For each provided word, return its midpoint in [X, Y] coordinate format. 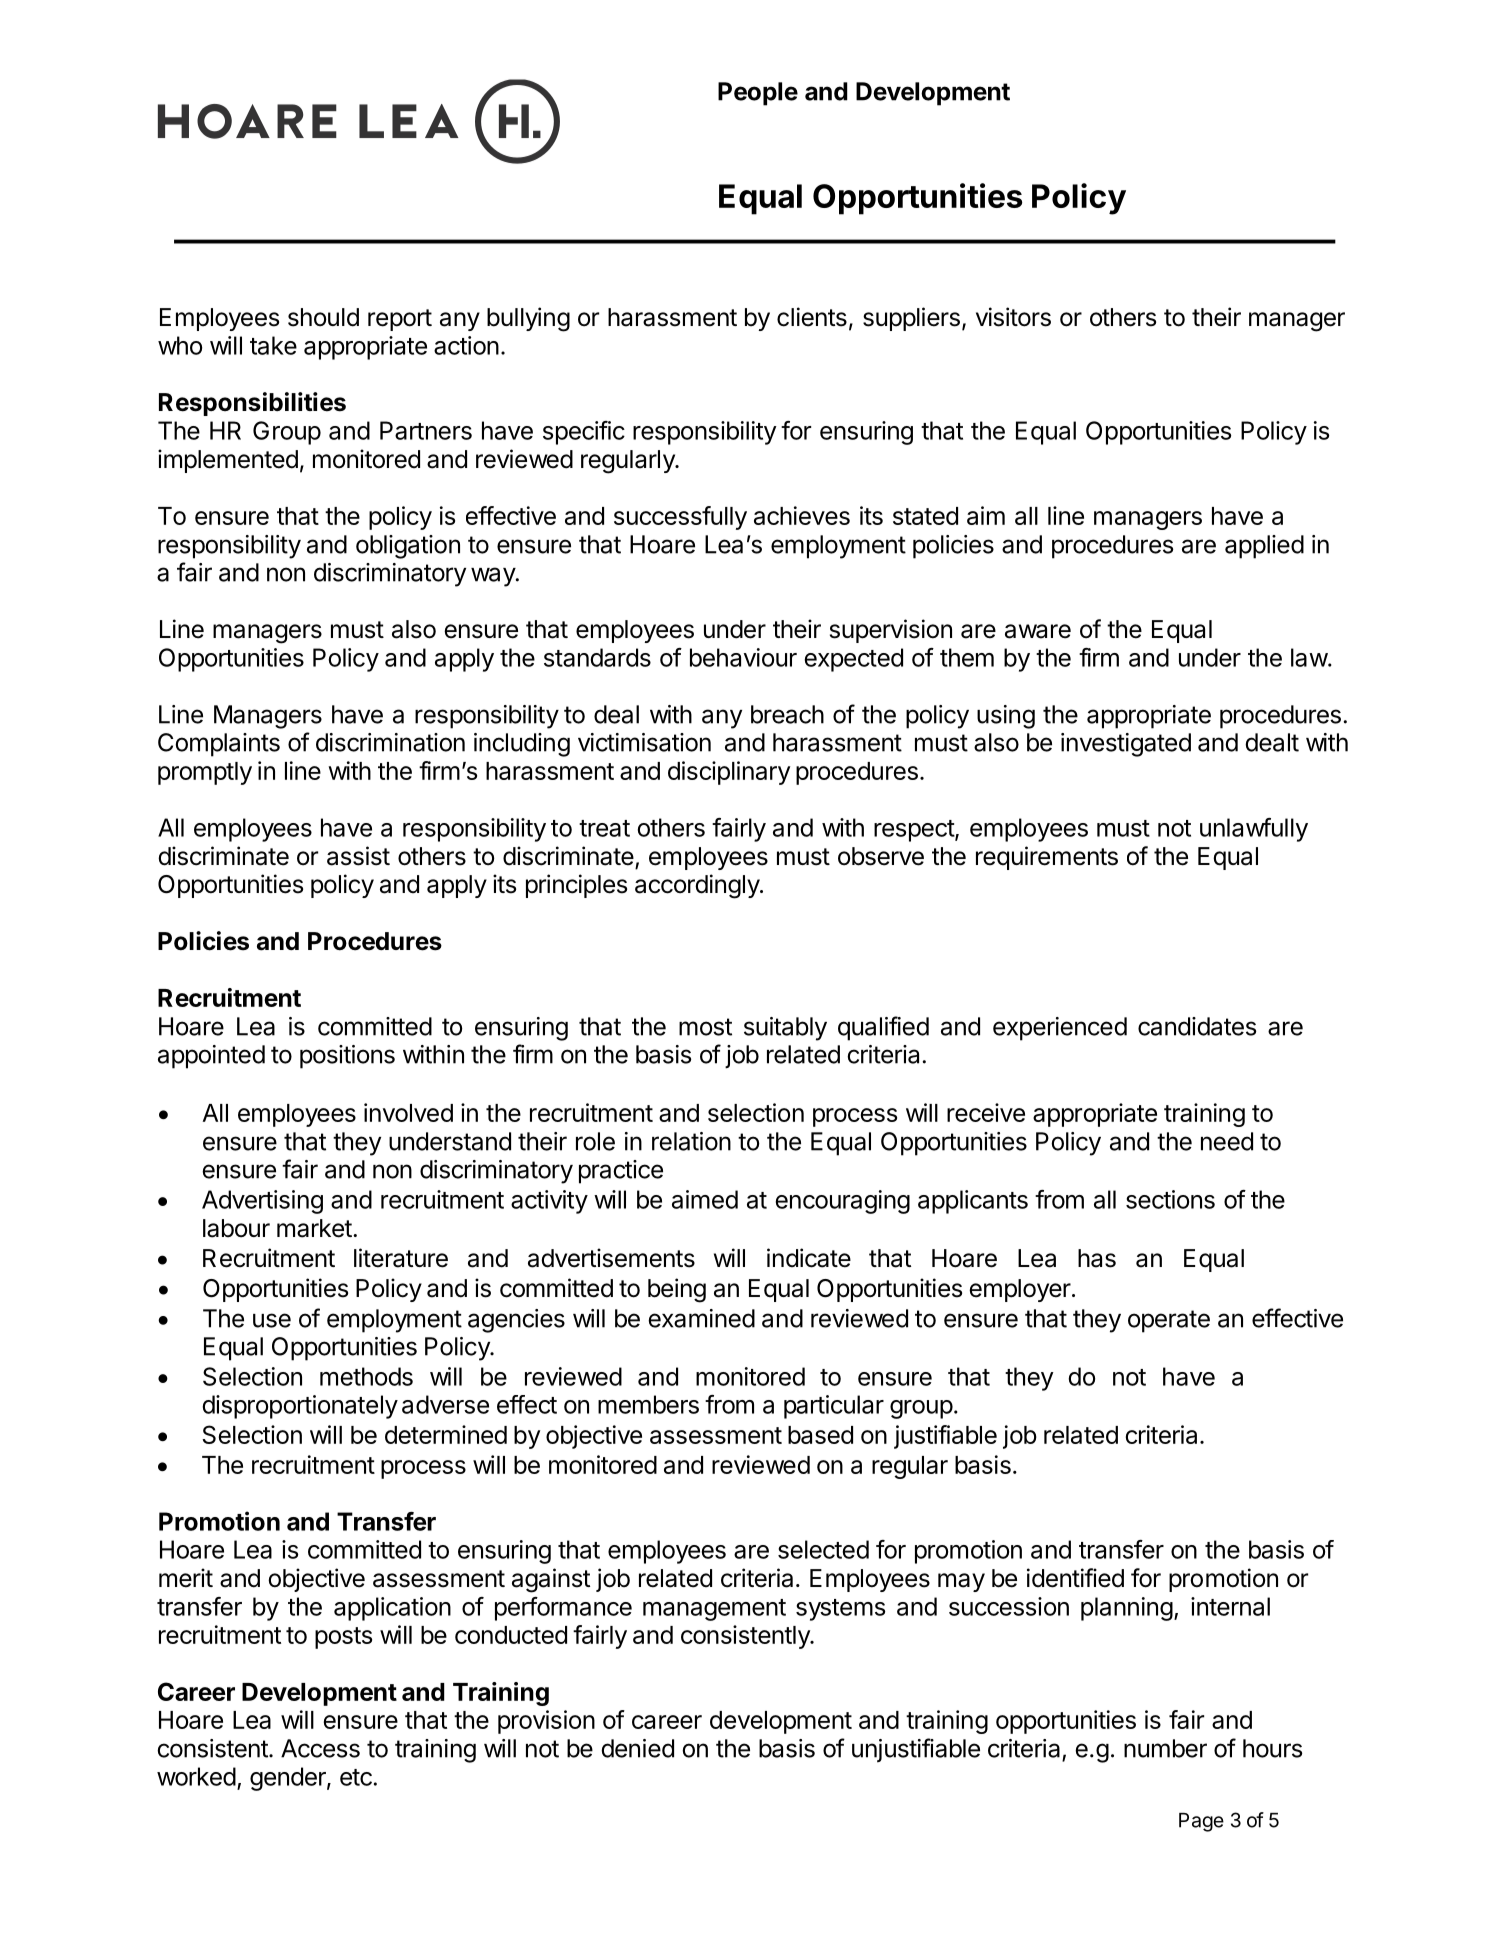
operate [1169, 1321]
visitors [1013, 317]
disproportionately [300, 1407]
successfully [680, 518]
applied [1264, 547]
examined [701, 1318]
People [758, 94]
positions [347, 1057]
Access [320, 1748]
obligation [408, 547]
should [323, 317]
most [705, 1027]
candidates [1197, 1026]
